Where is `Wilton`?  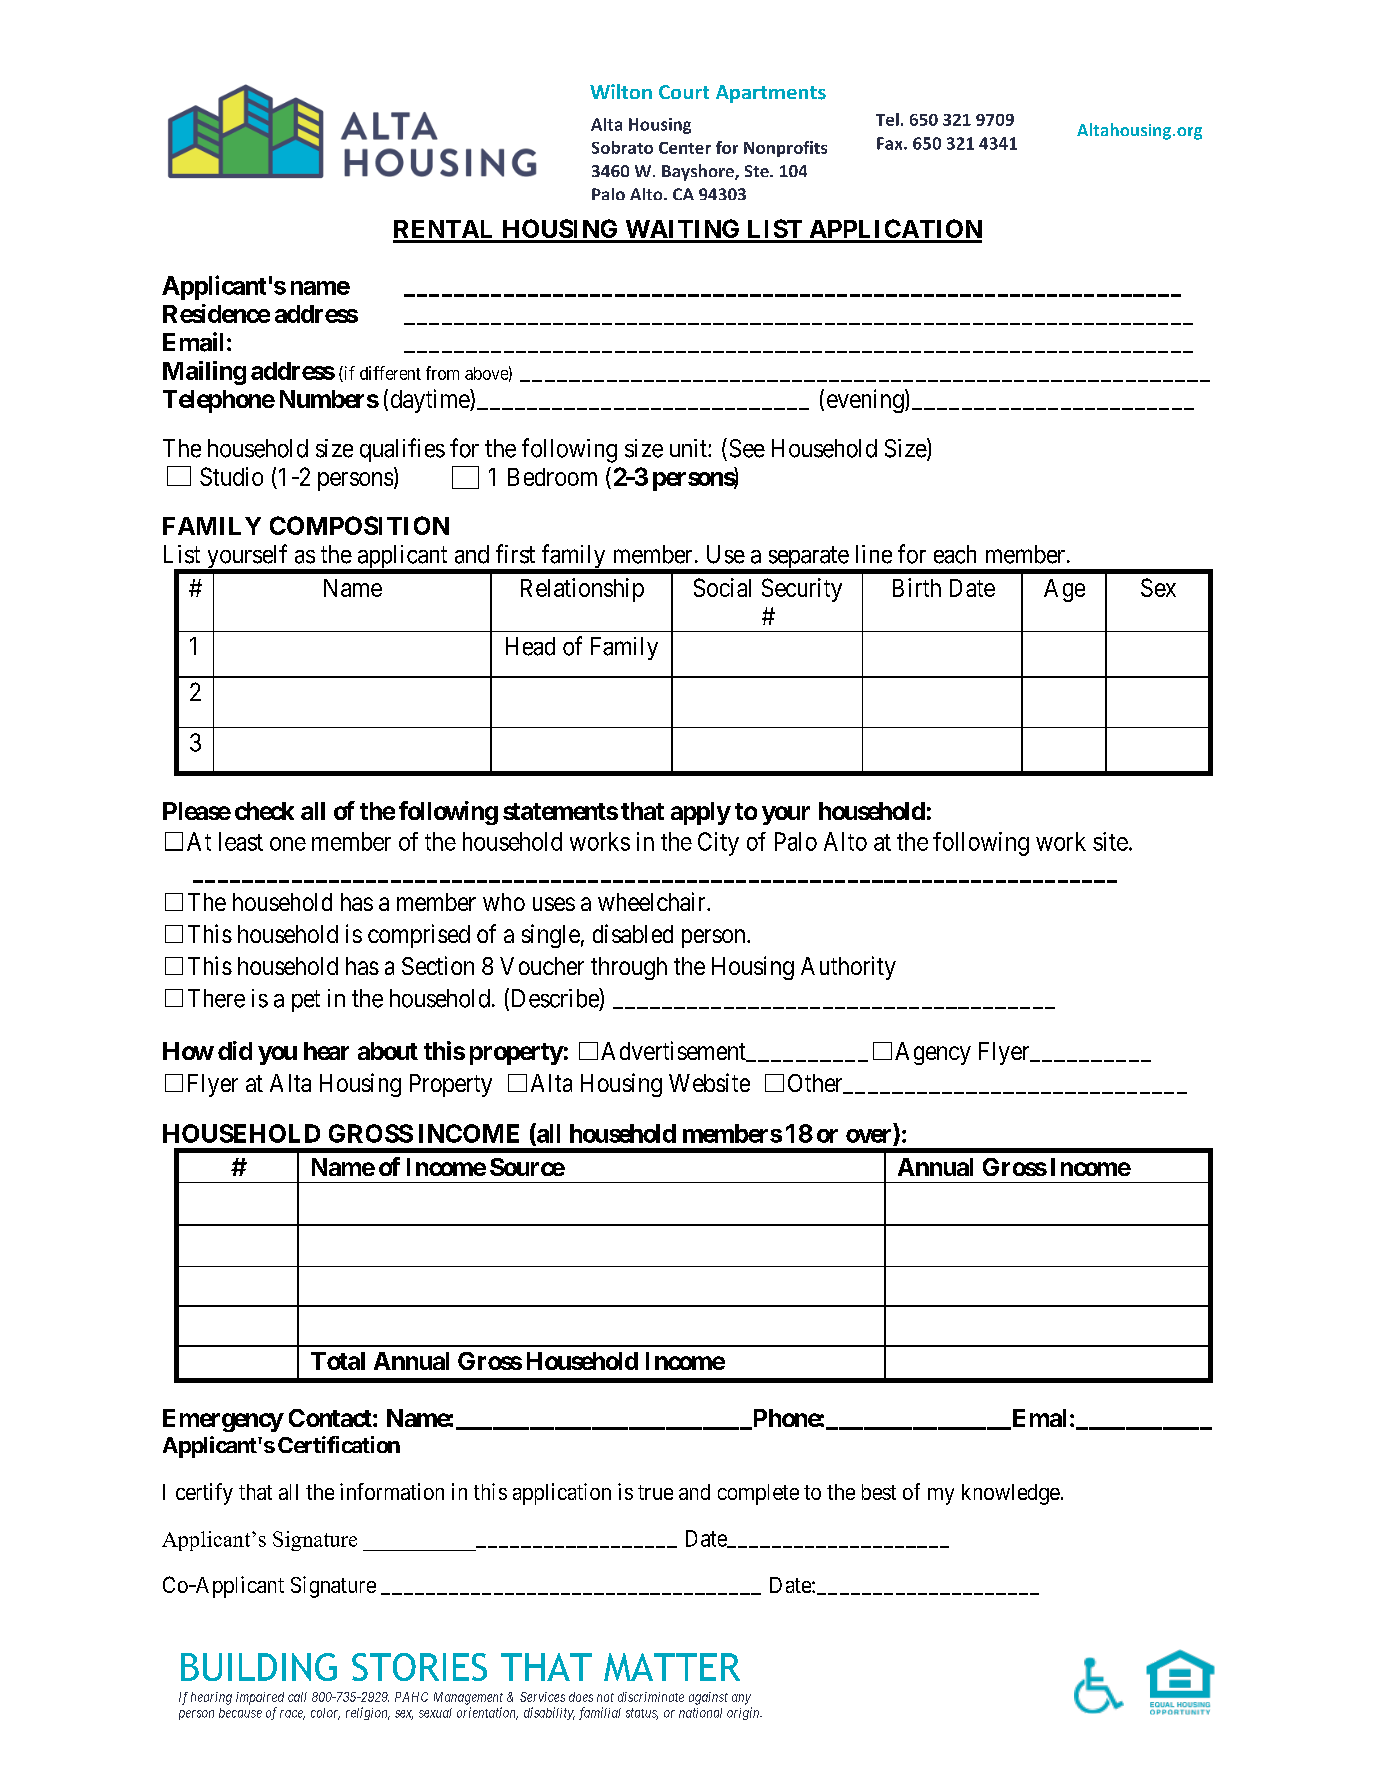
Wilton is located at coordinates (621, 91).
